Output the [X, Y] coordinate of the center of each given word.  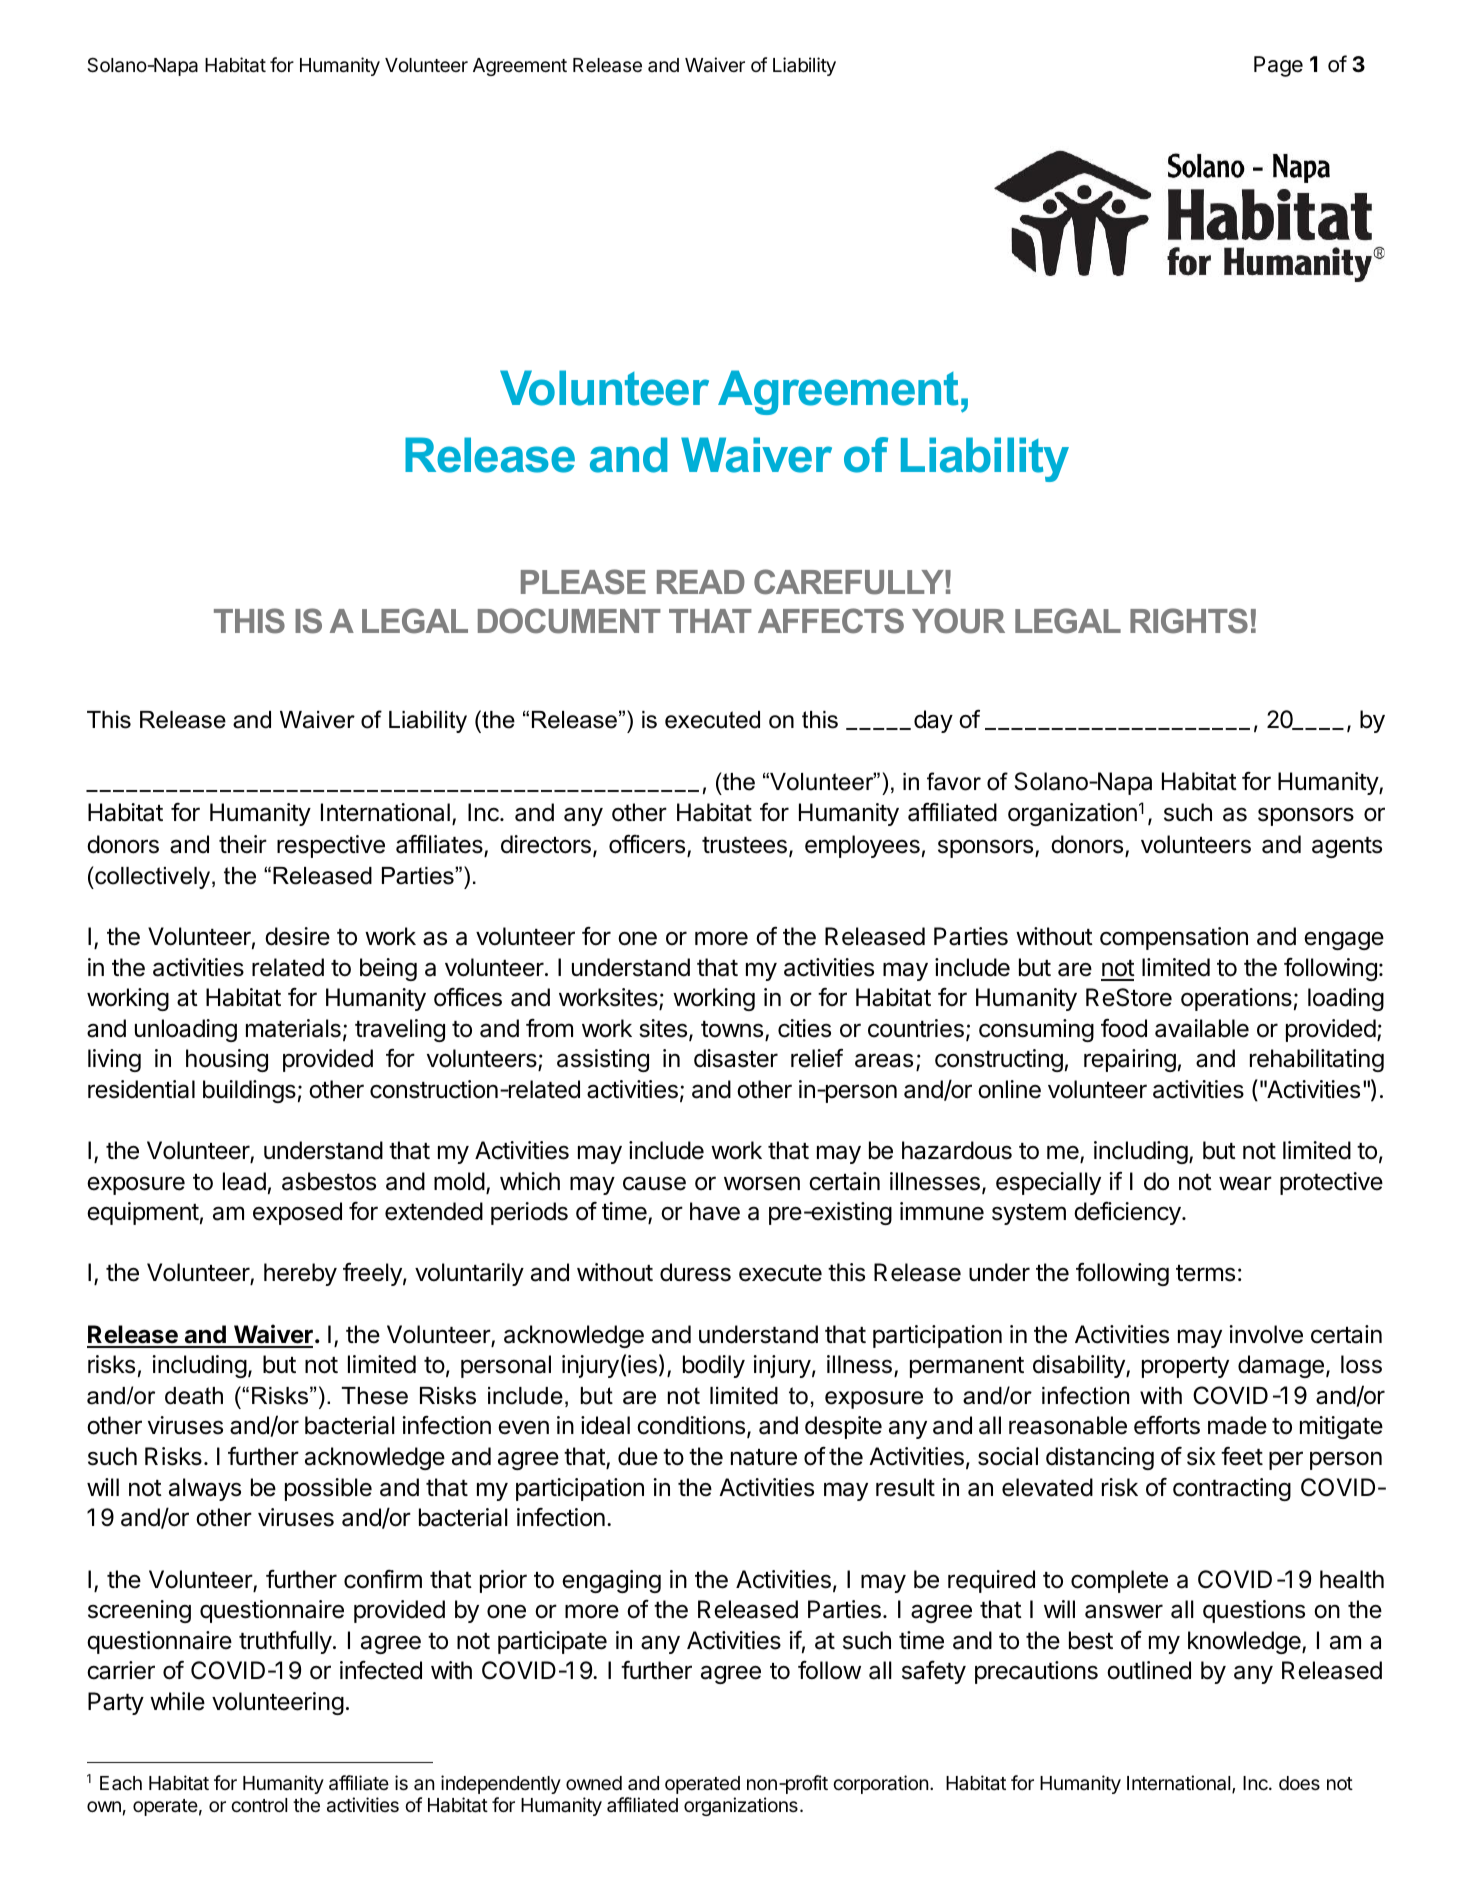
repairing [1130, 1060]
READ [701, 582]
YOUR [958, 621]
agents [1347, 847]
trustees [744, 845]
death [194, 1396]
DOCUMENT [569, 621]
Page [1278, 66]
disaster [736, 1058]
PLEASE [583, 582]
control [259, 1805]
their [243, 844]
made [1237, 1425]
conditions [691, 1425]
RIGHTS [1189, 621]
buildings [249, 1091]
